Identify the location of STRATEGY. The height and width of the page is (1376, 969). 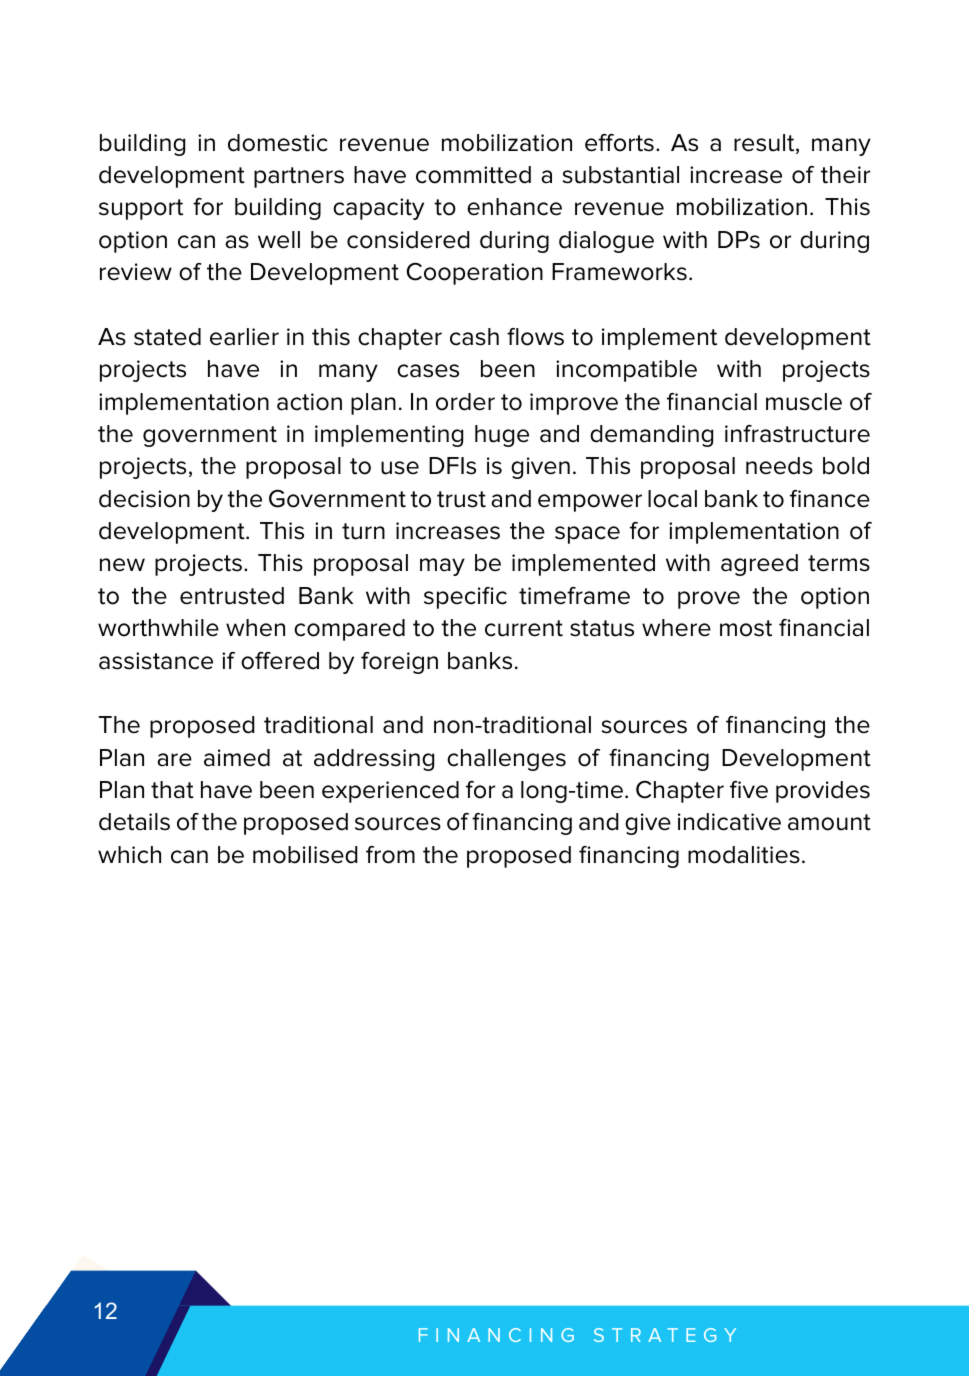
(665, 1335).
